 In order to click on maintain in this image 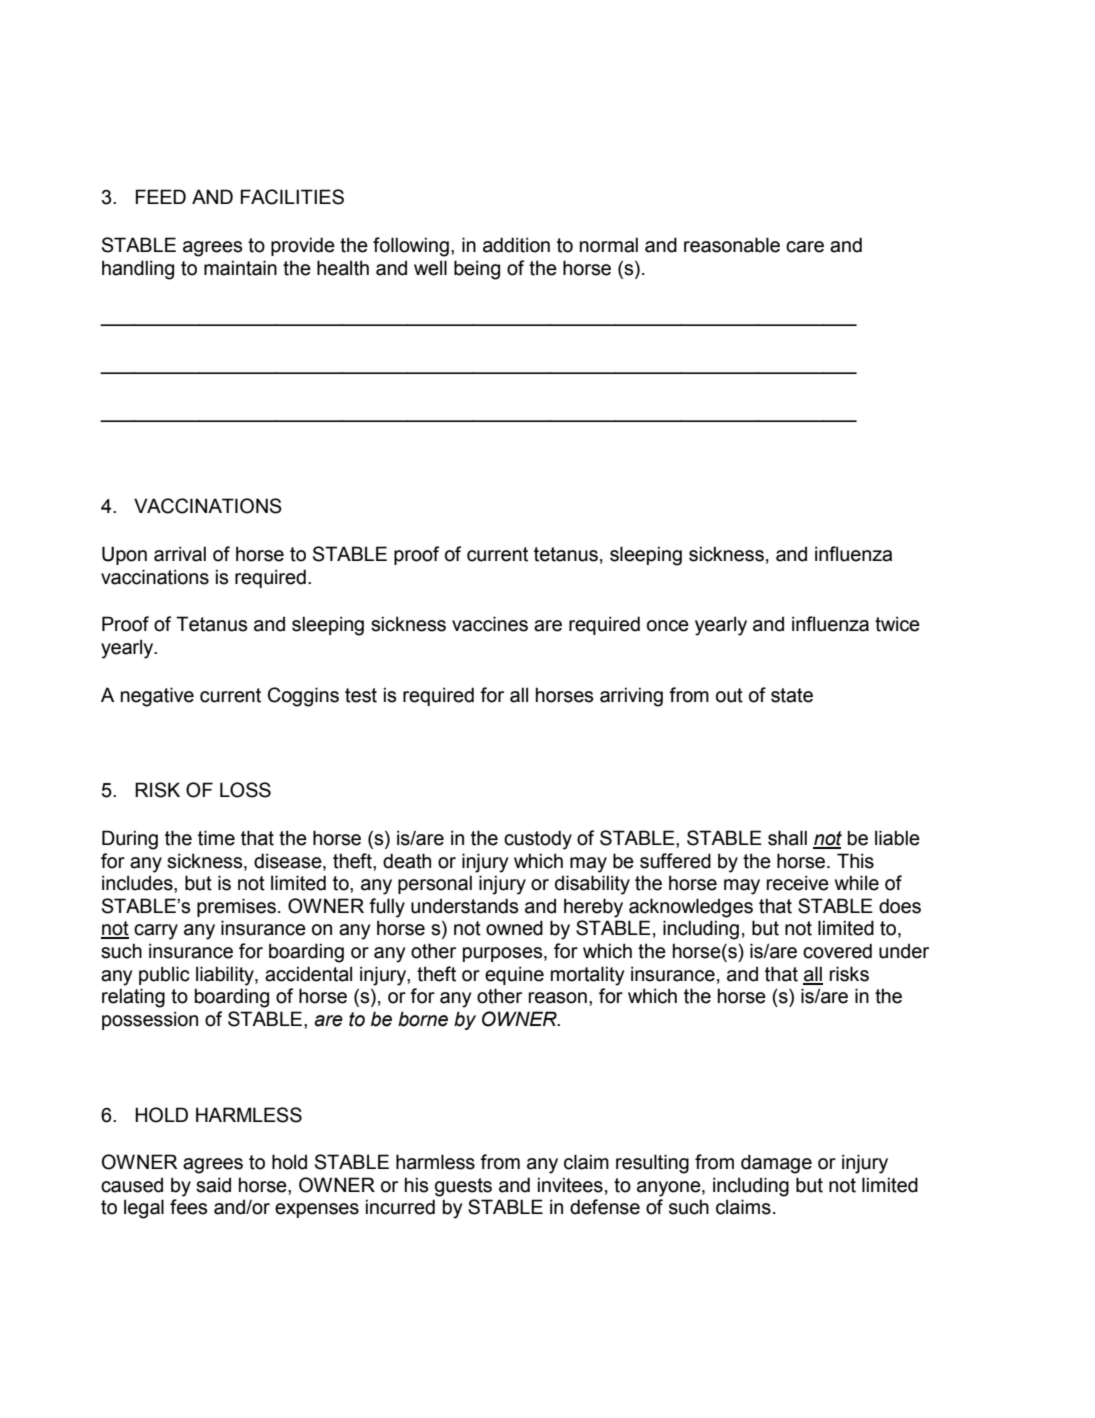, I will do `click(240, 268)`.
